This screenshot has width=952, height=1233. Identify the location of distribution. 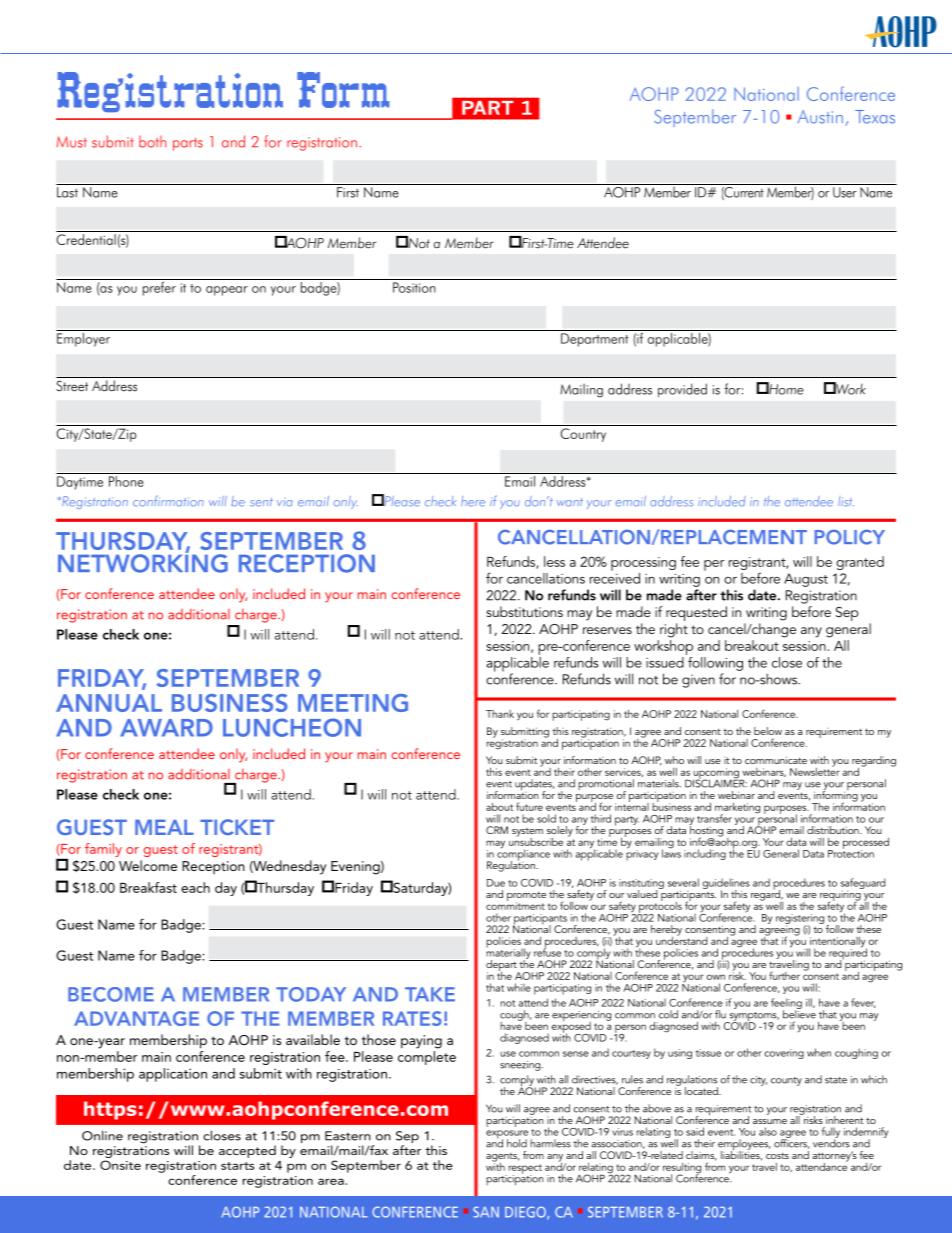
(834, 830).
